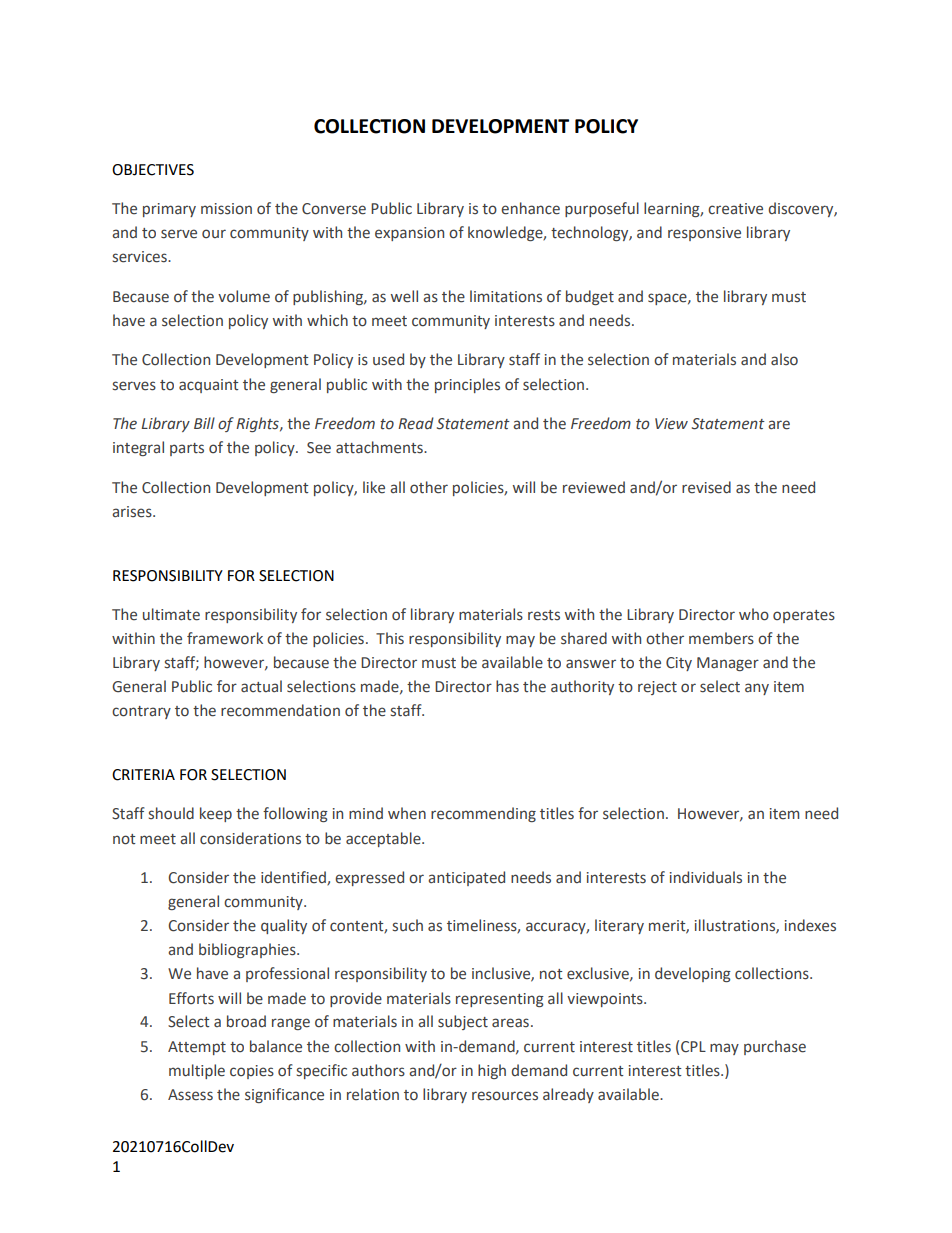 Image resolution: width=952 pixels, height=1233 pixels. I want to click on anticipated, so click(466, 878).
